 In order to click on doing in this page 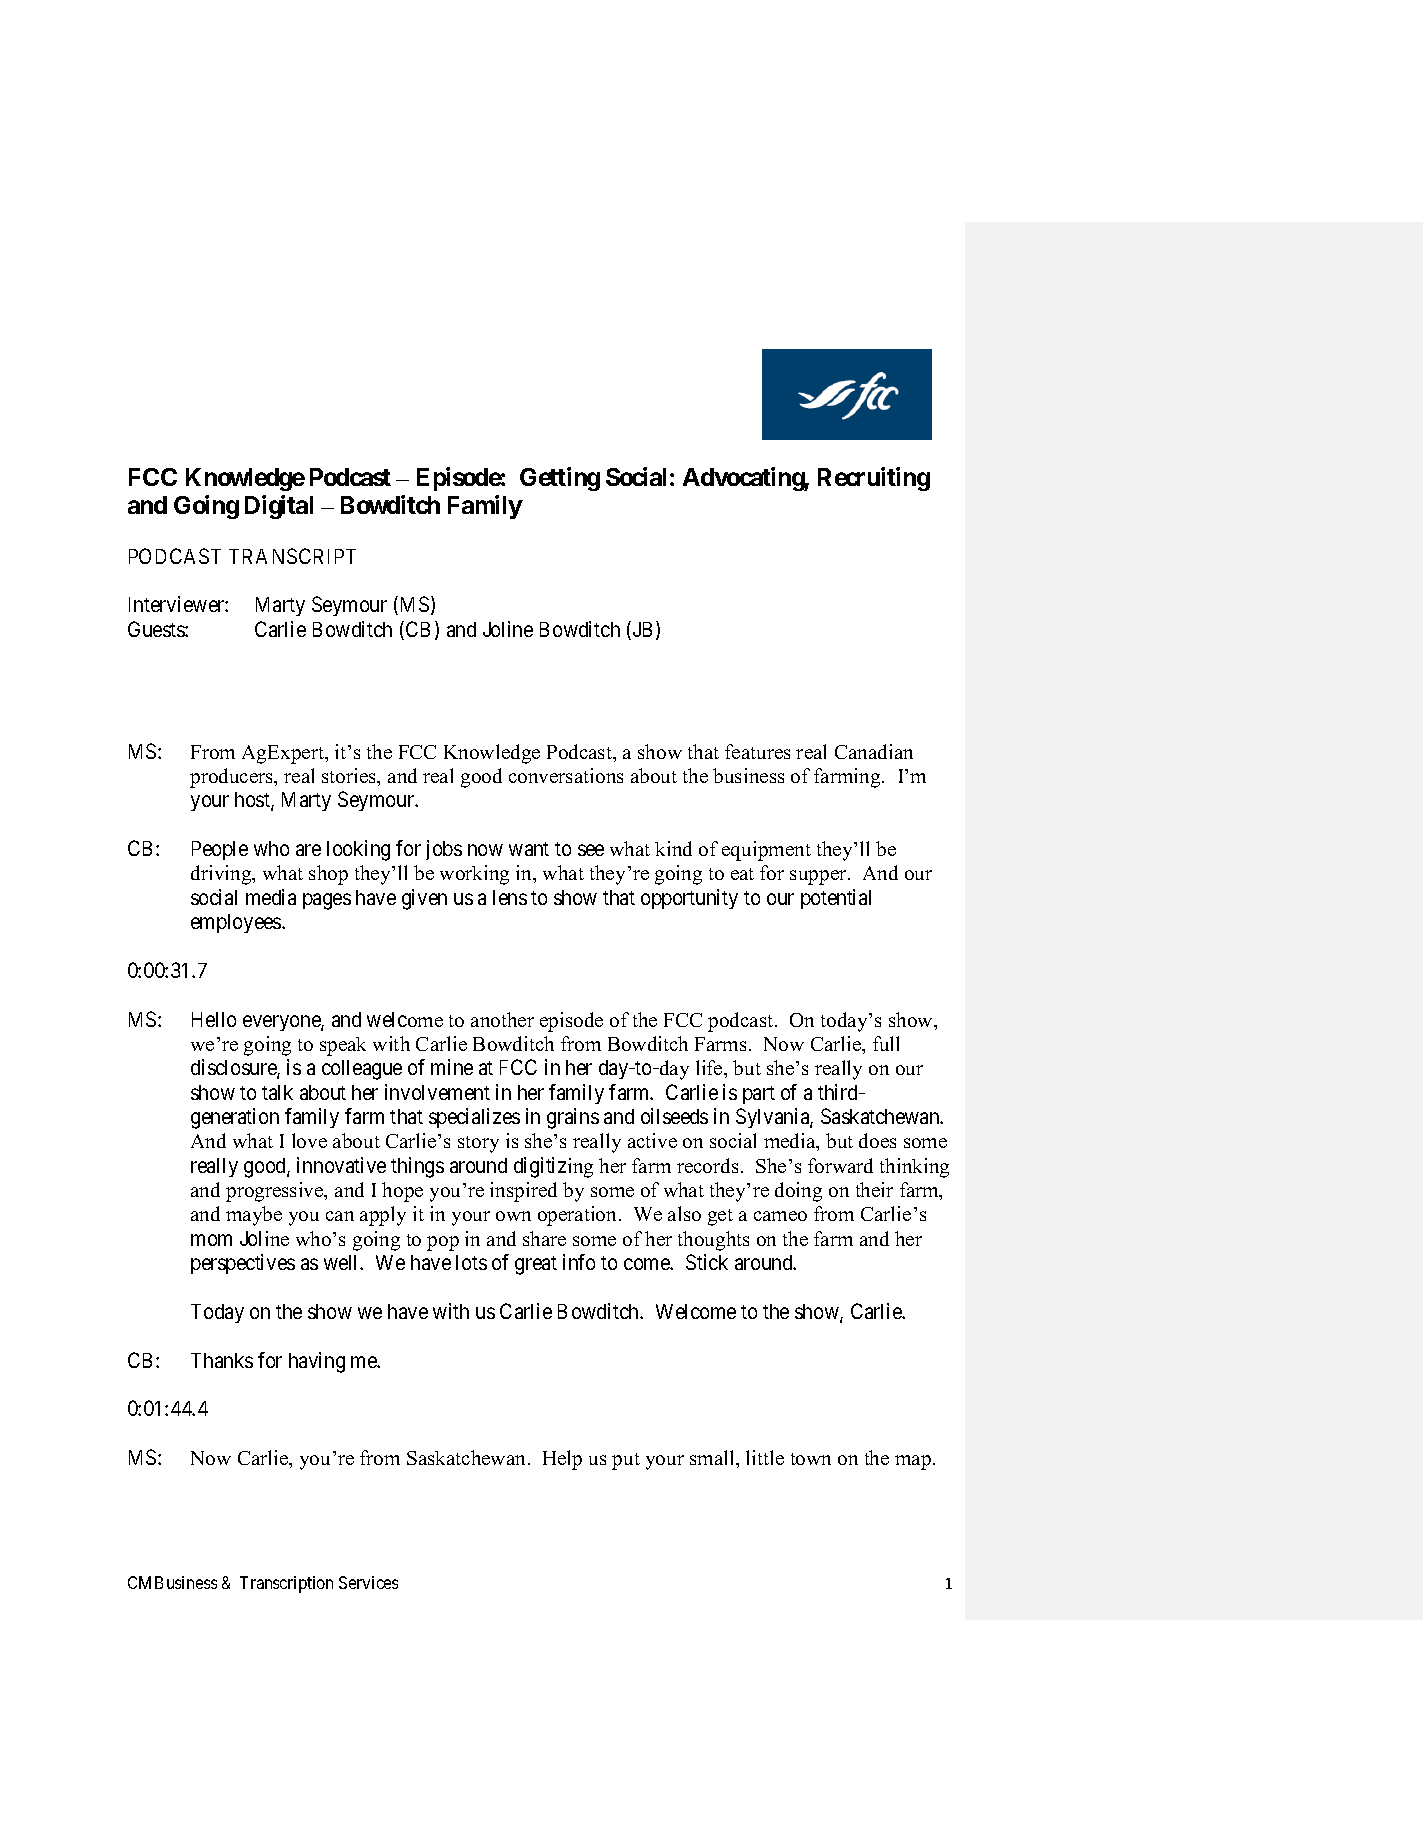, I will do `click(798, 1192)`.
